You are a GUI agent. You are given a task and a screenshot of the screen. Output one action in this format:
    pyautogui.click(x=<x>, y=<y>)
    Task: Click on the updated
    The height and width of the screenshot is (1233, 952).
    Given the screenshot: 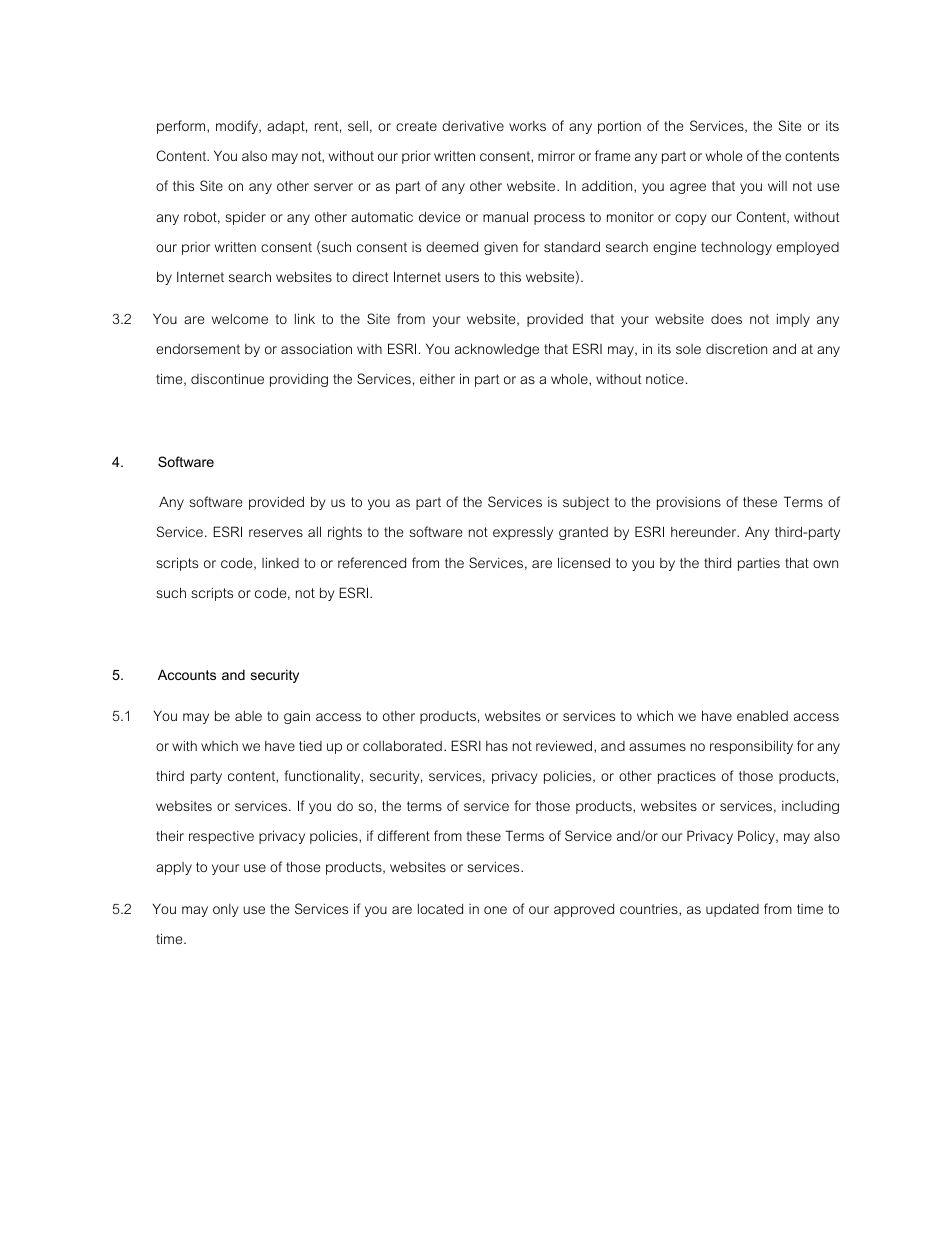 What is the action you would take?
    pyautogui.click(x=732, y=910)
